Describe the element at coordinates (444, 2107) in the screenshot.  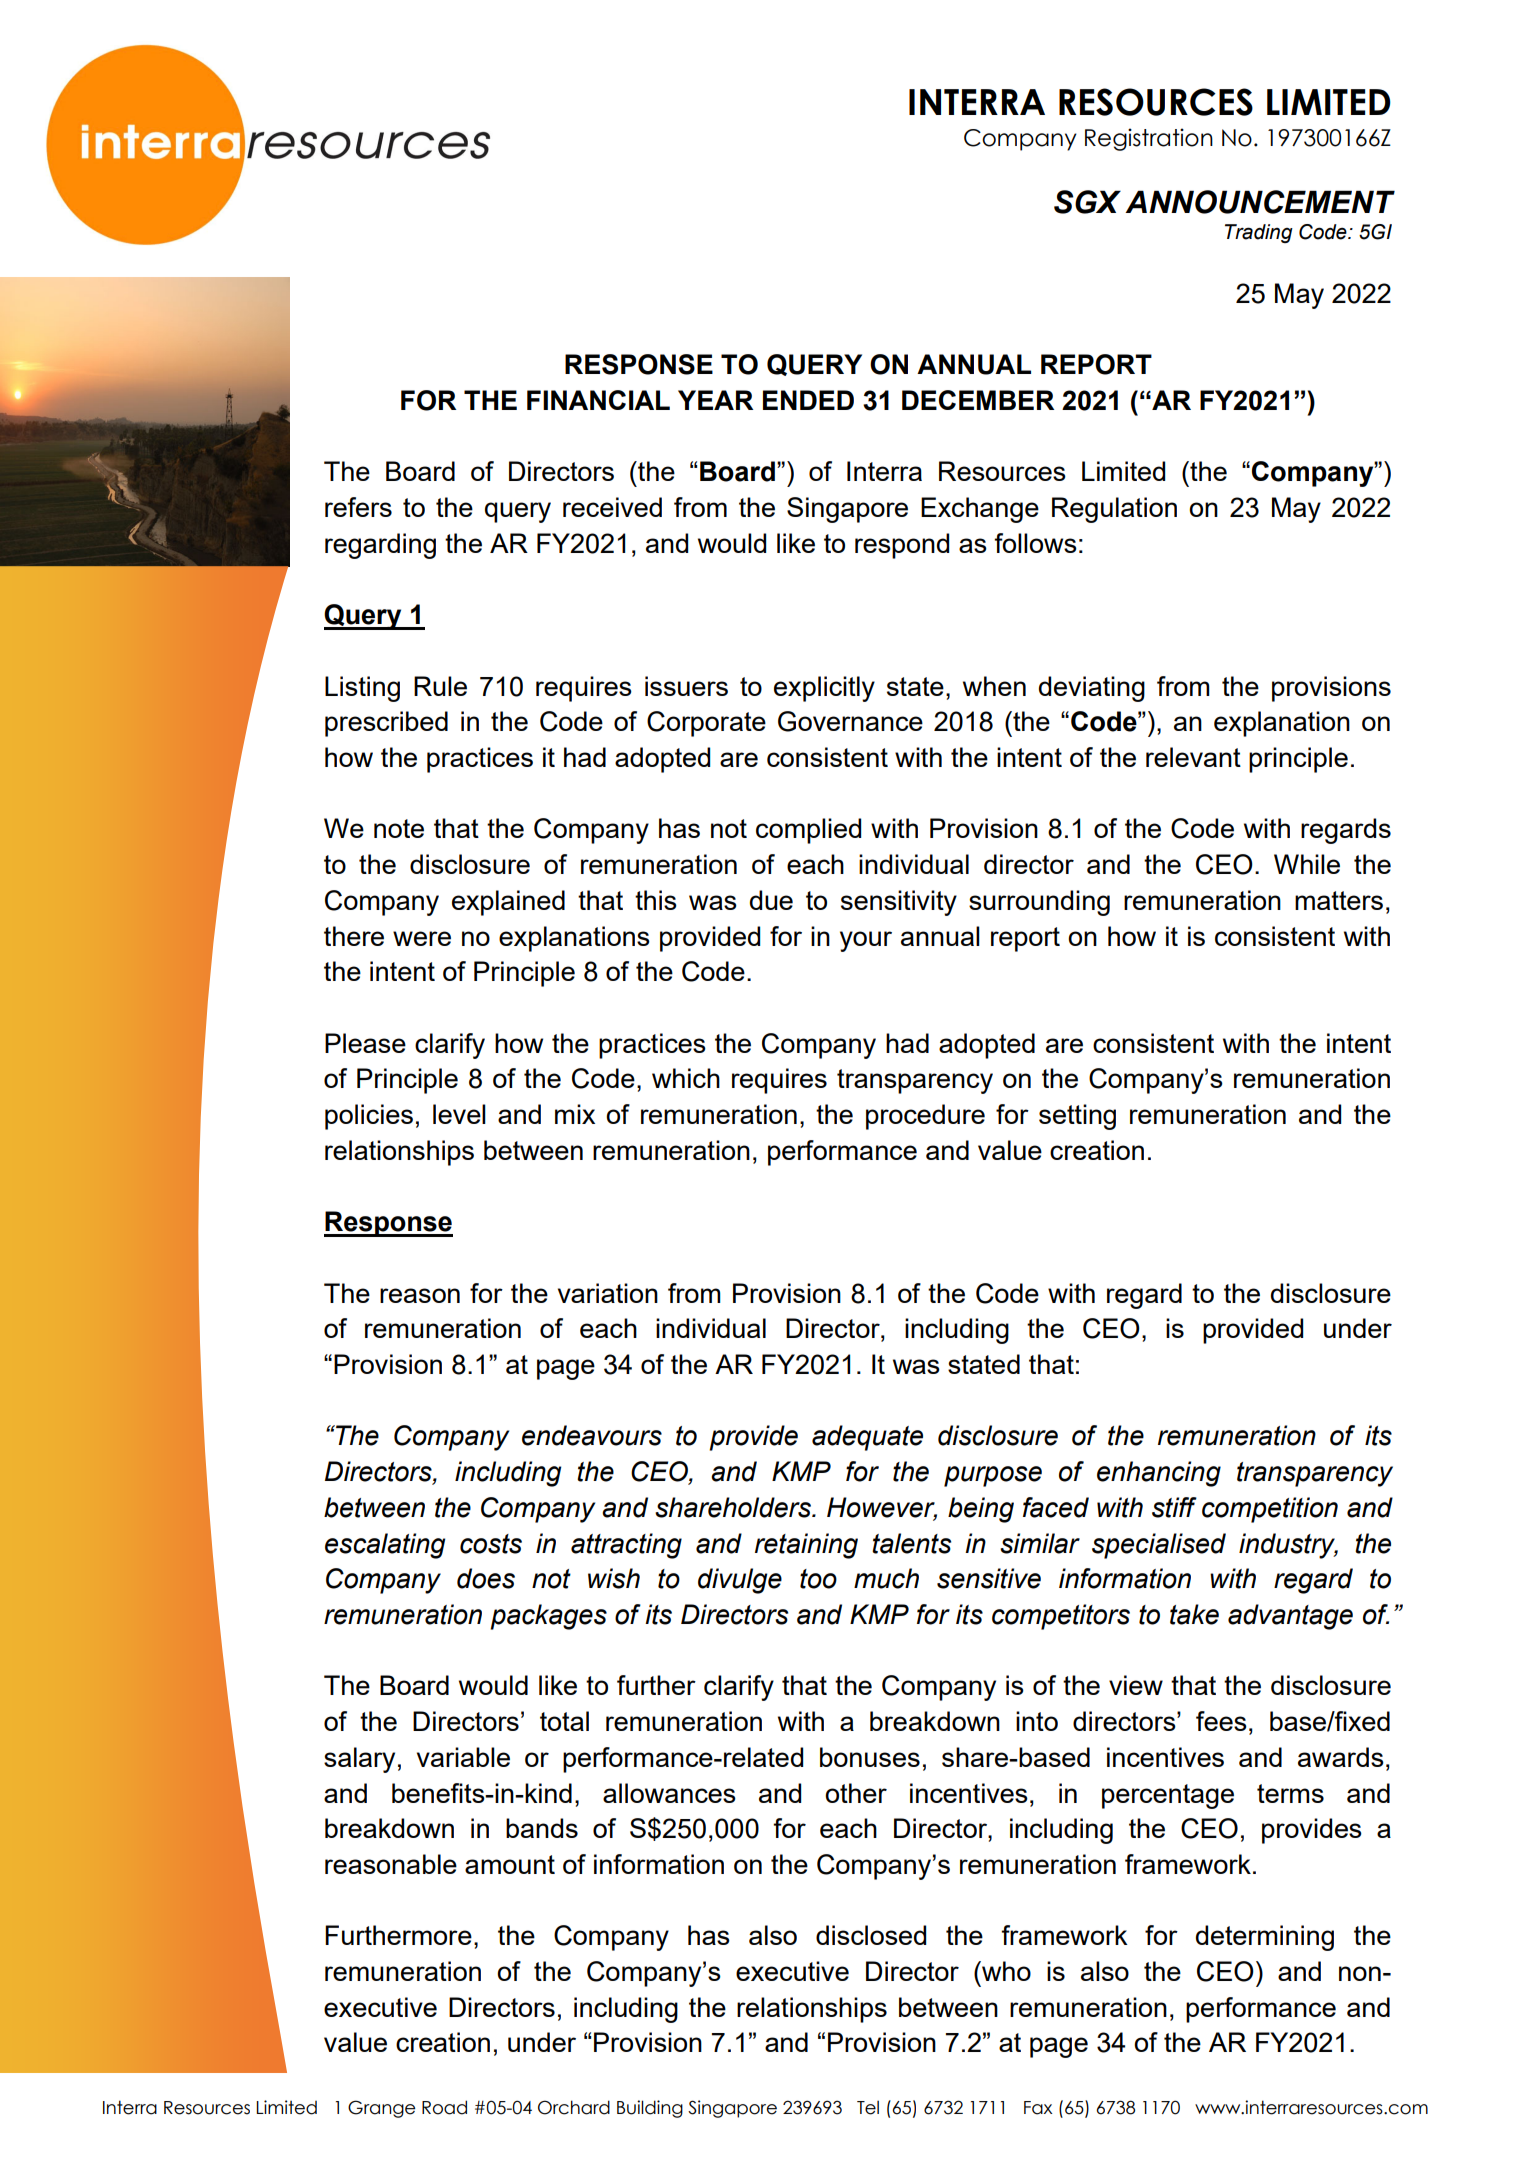
I see `Road` at that location.
